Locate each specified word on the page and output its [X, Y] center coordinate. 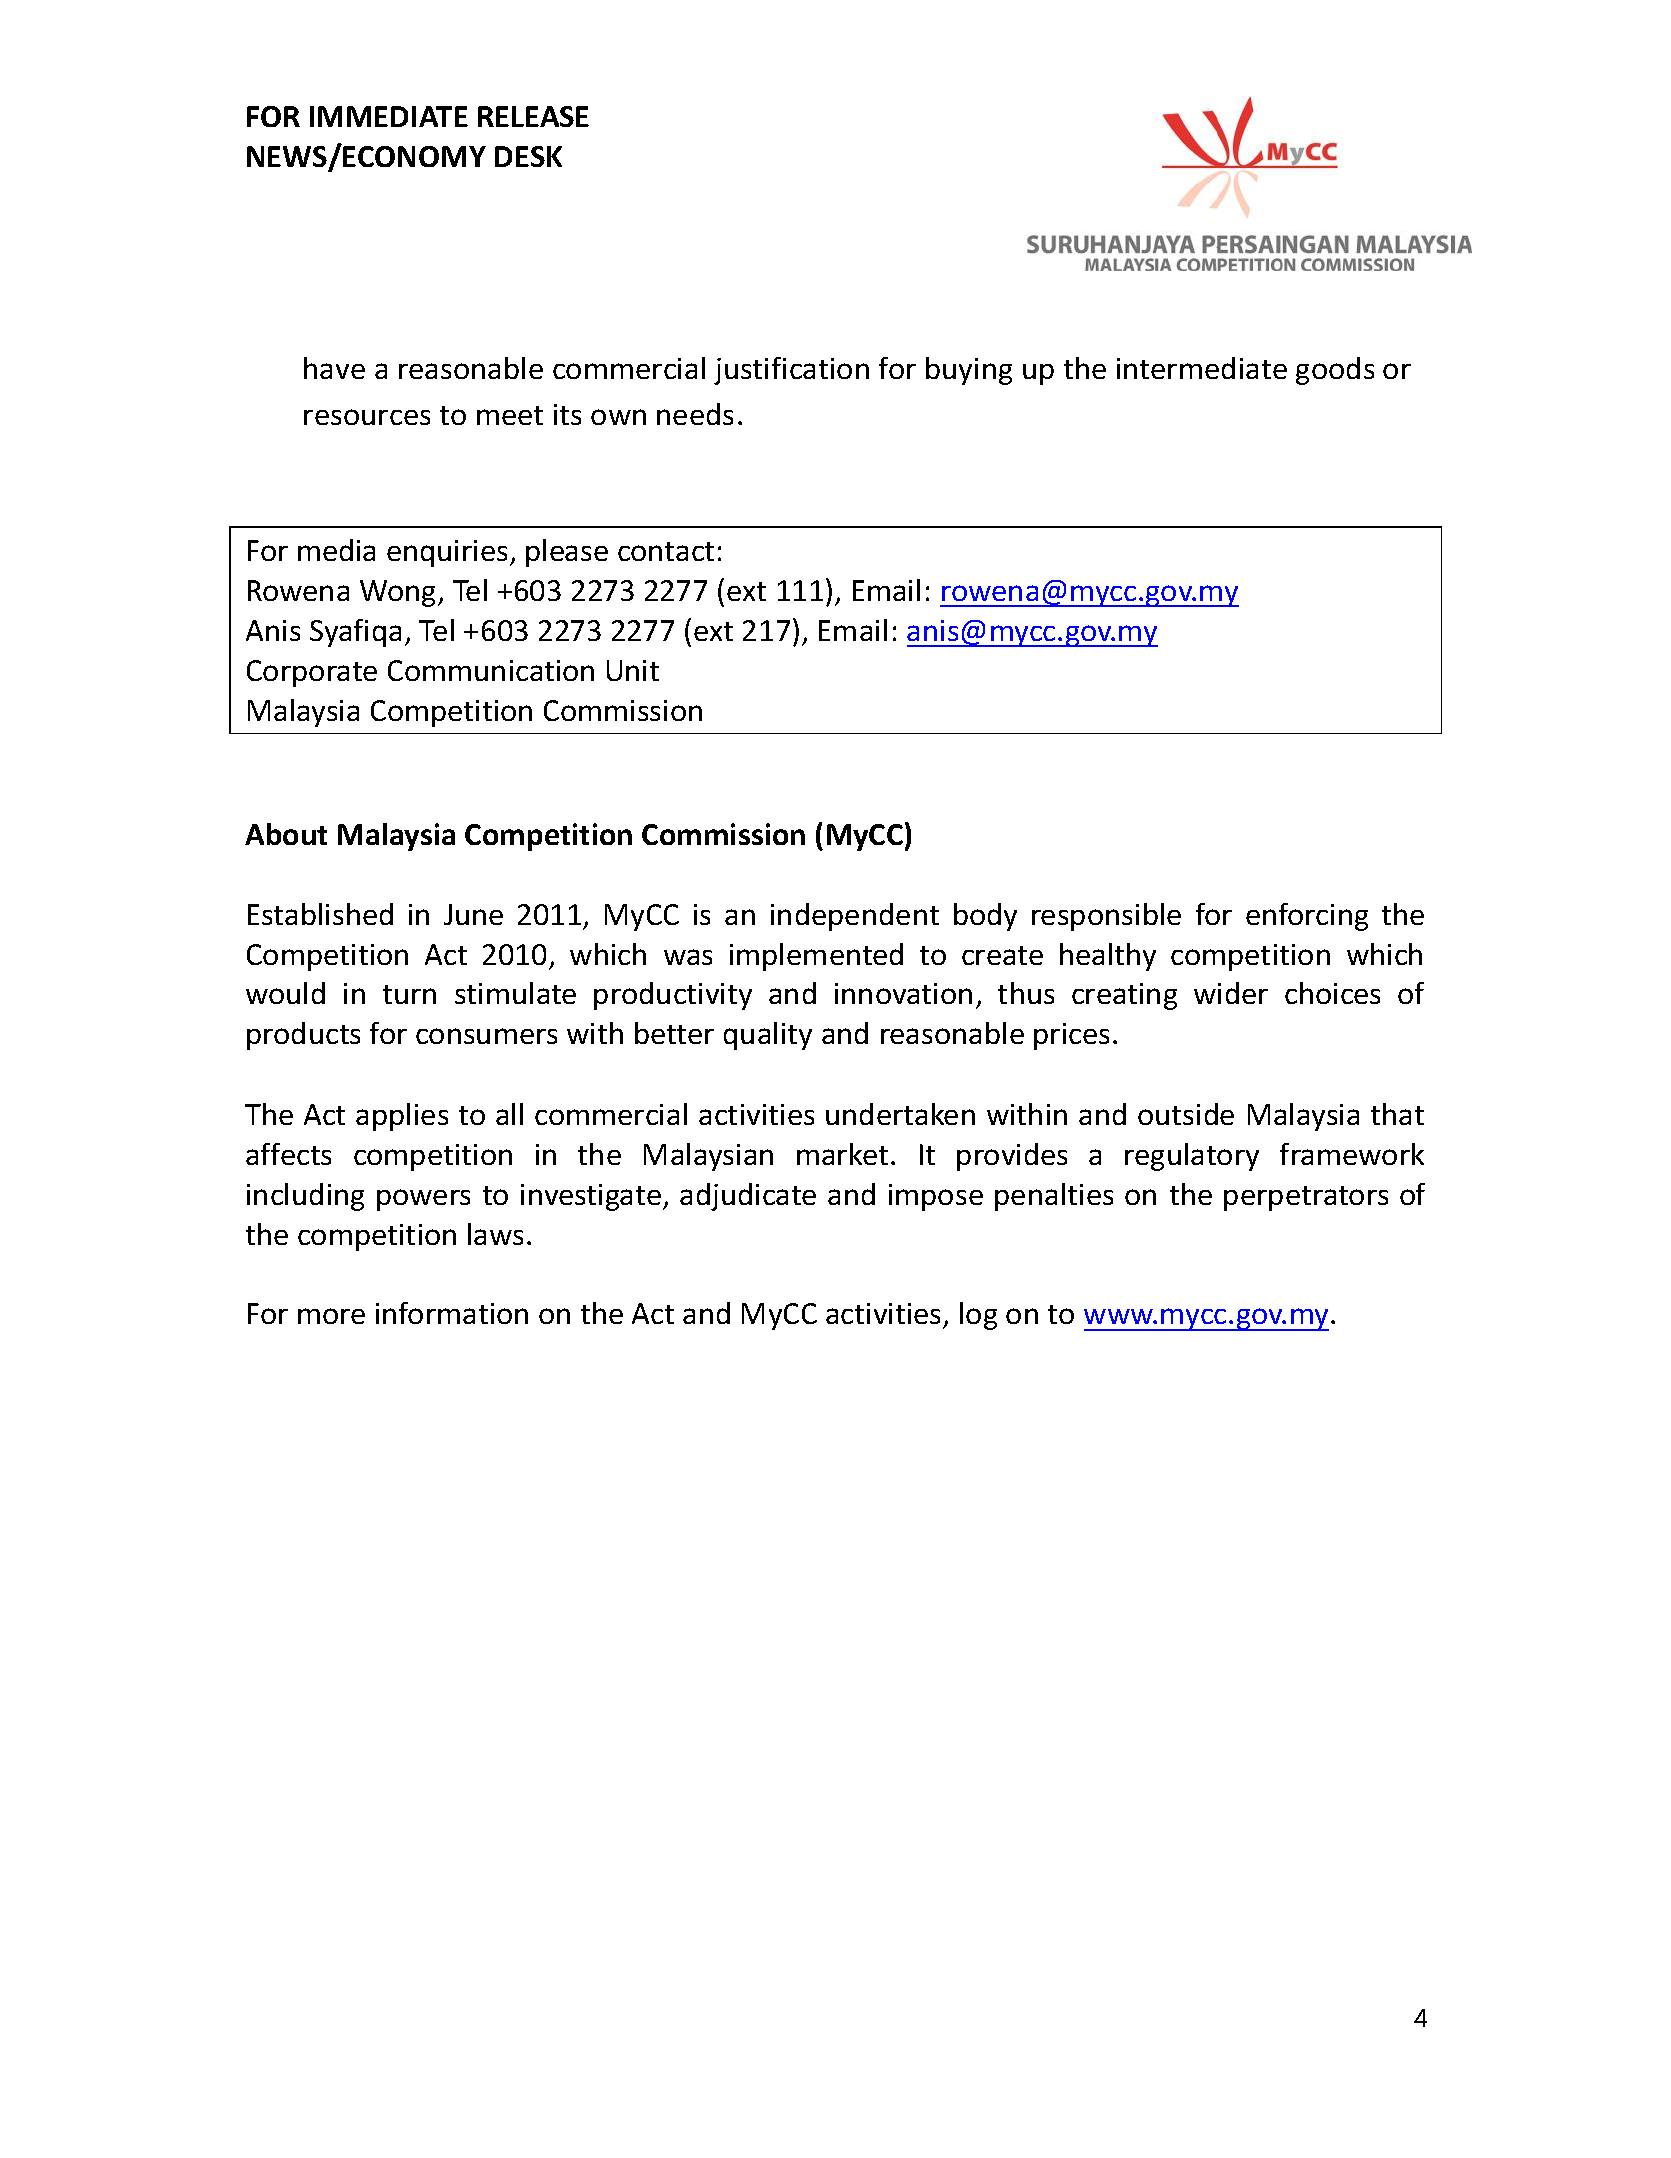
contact [666, 551]
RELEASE [533, 116]
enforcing [1307, 917]
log [978, 1316]
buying [969, 371]
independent [855, 917]
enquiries [447, 553]
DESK [528, 156]
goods [1335, 371]
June [473, 914]
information [452, 1313]
